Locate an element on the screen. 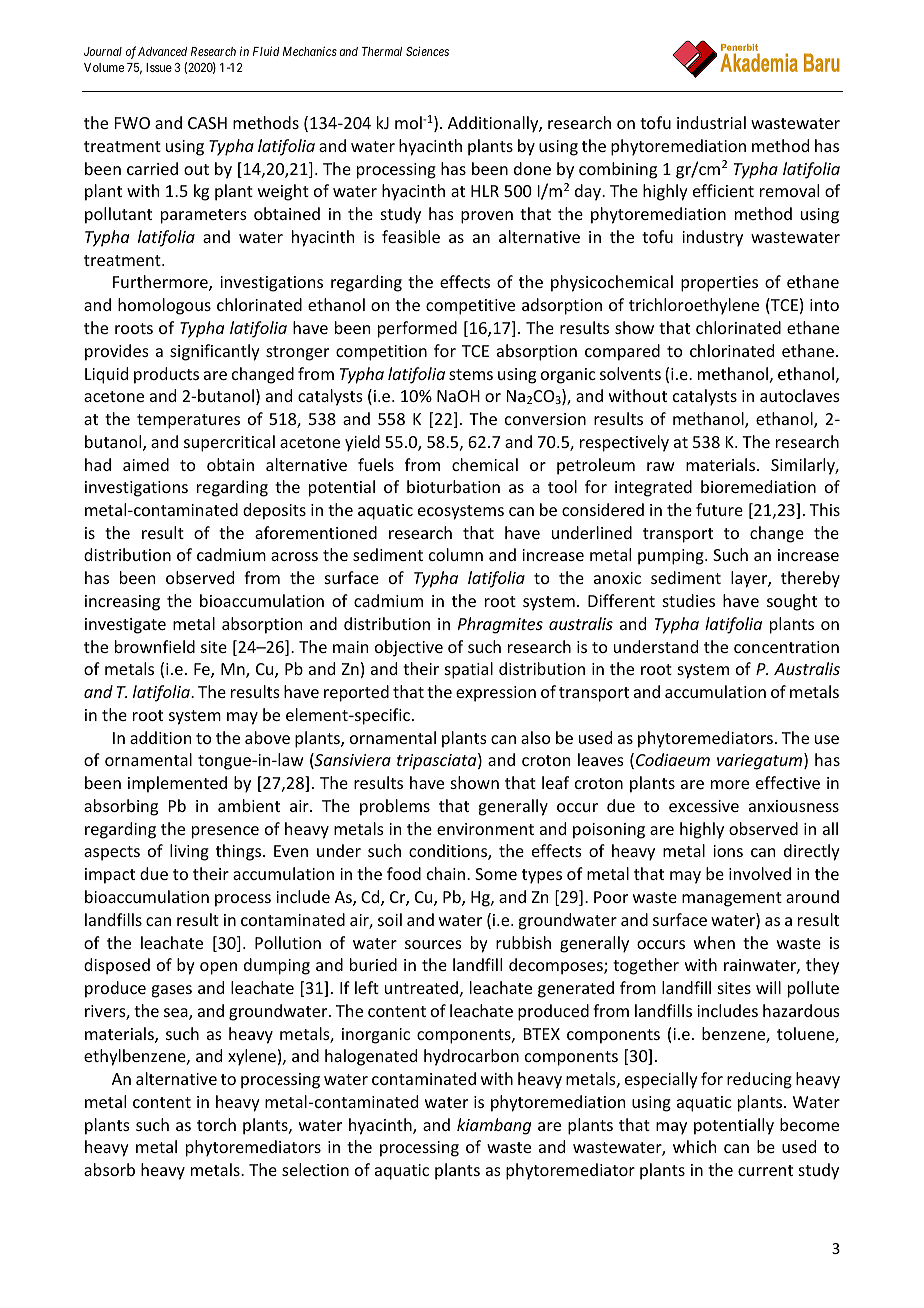 This screenshot has height=1308, width=924. Phragmites is located at coordinates (500, 625).
